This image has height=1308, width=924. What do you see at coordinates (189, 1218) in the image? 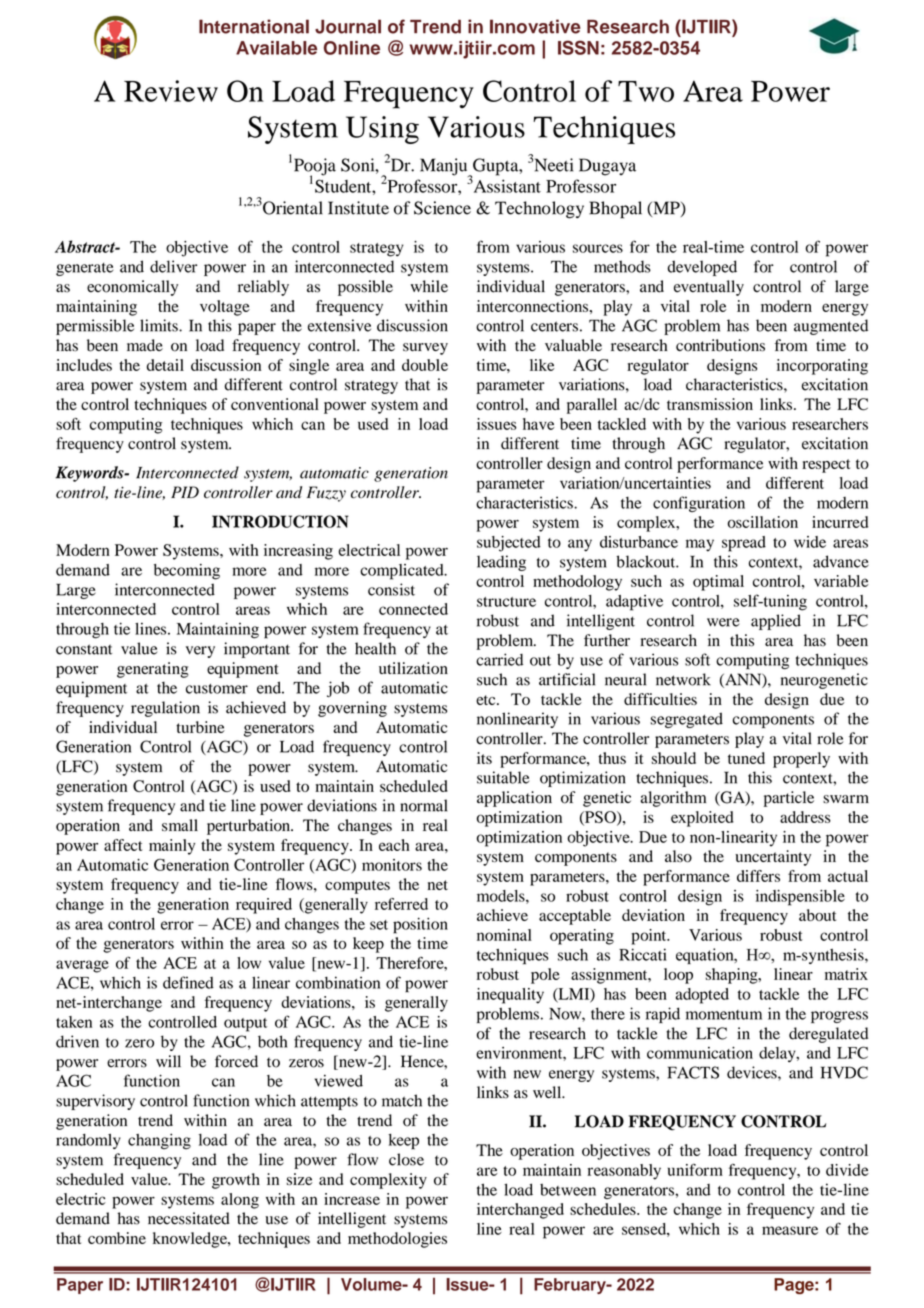
I see `necessitated` at bounding box center [189, 1218].
